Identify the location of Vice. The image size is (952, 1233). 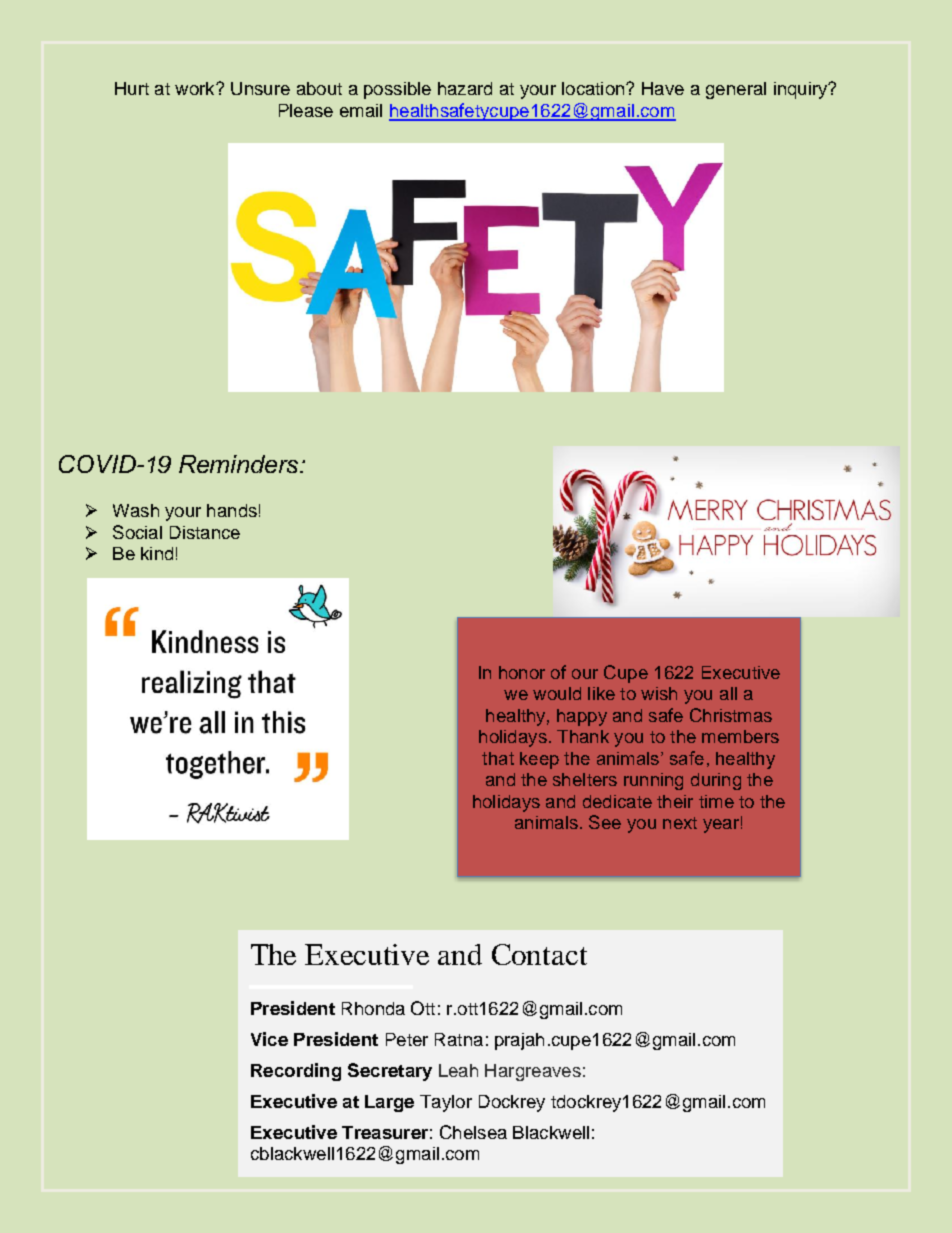
(269, 1039).
